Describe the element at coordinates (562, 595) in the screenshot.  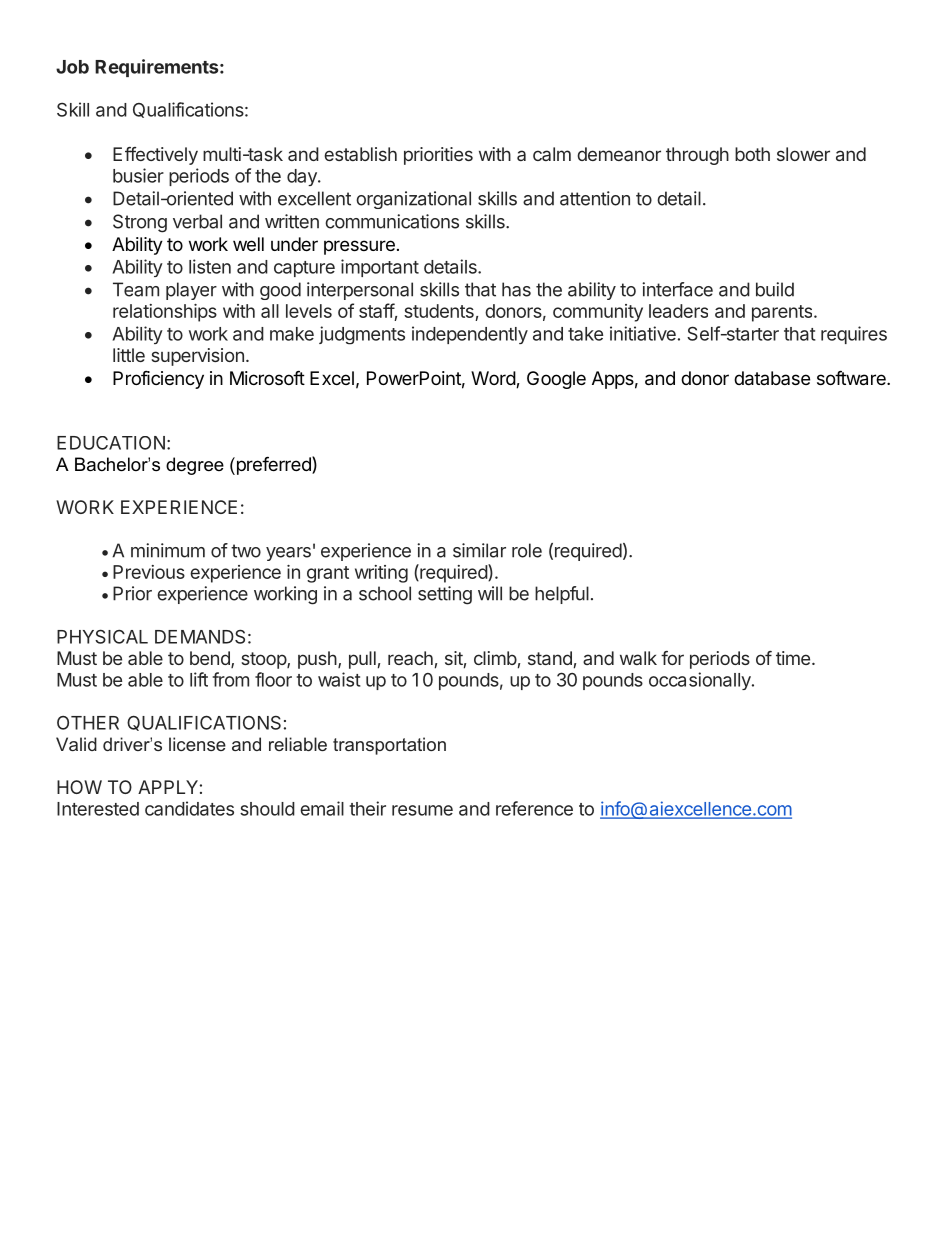
I see `helpful` at that location.
